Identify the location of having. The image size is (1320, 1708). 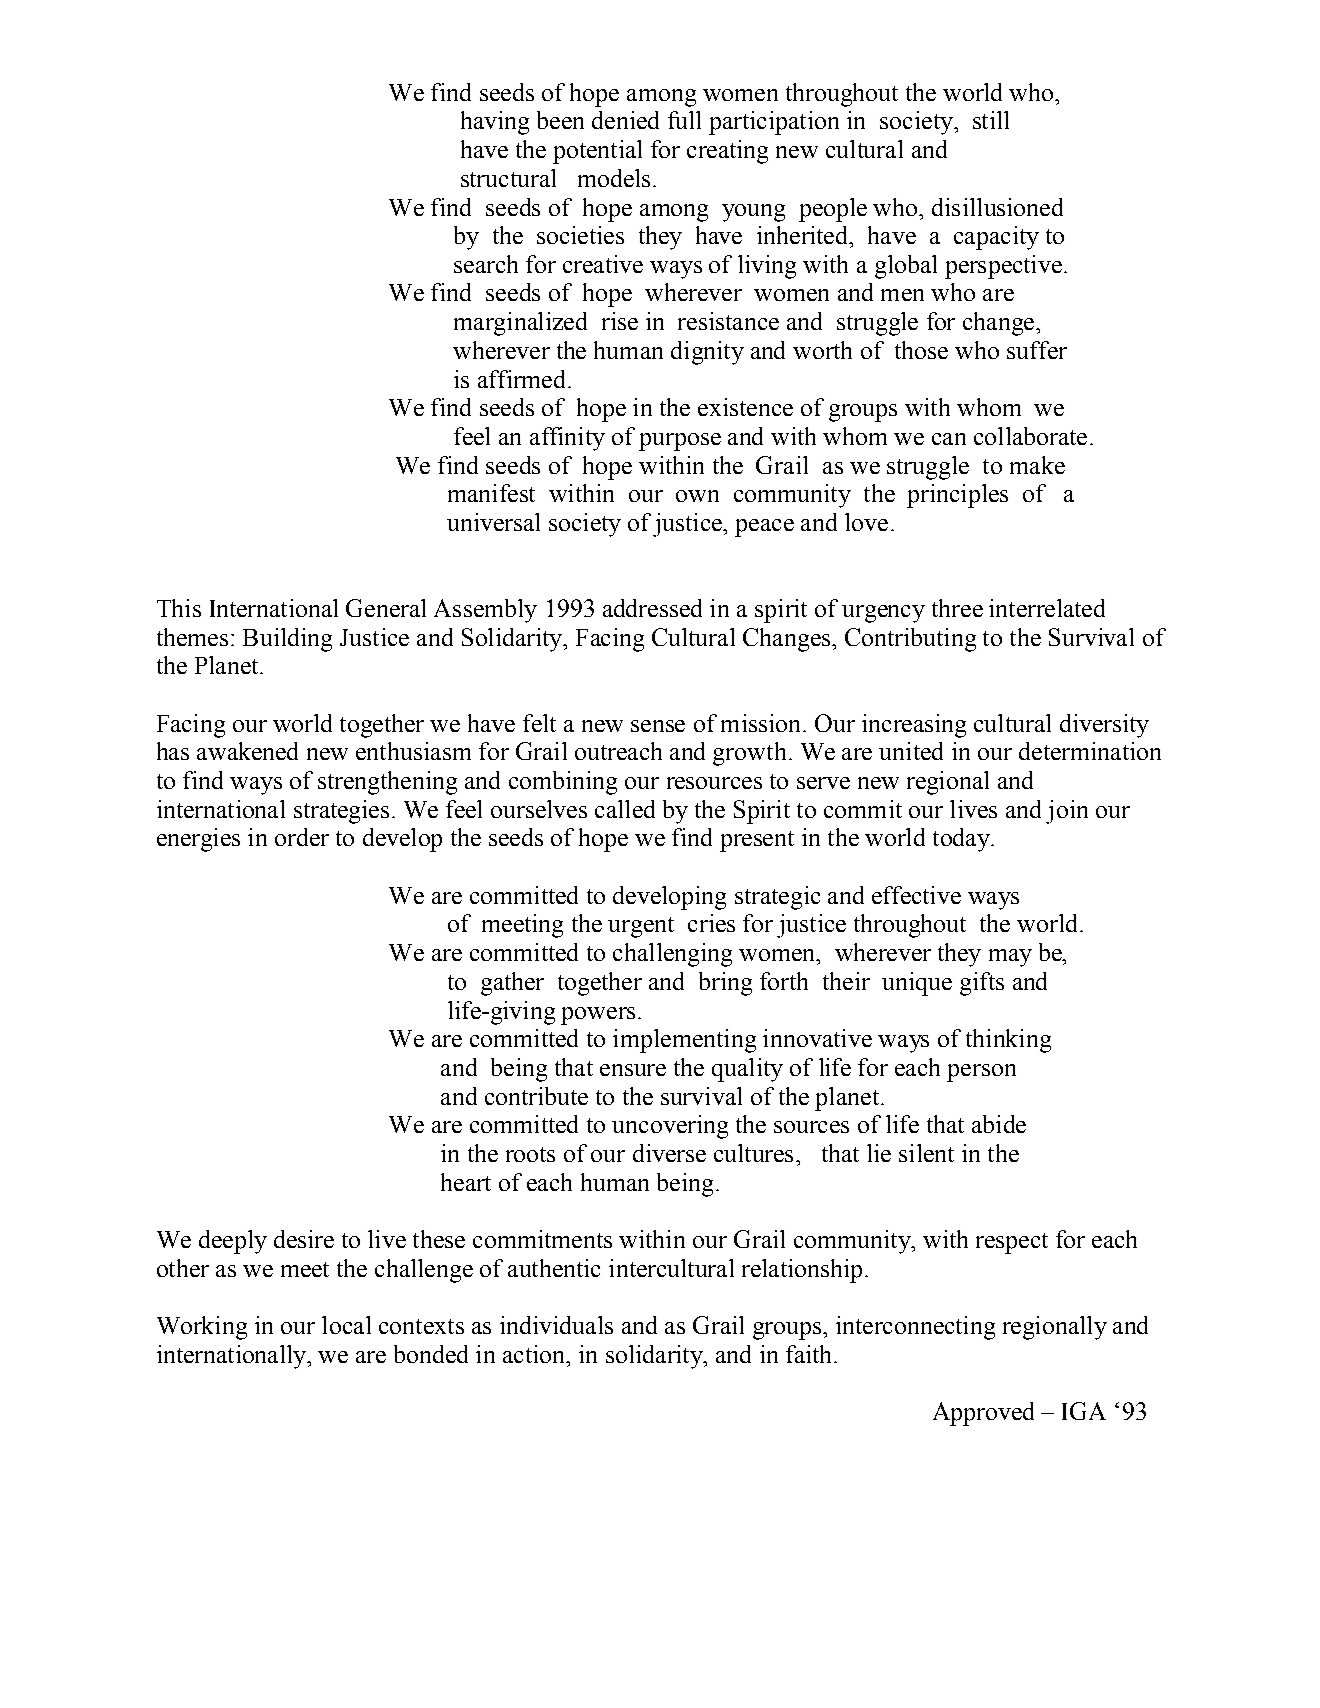
(495, 123).
